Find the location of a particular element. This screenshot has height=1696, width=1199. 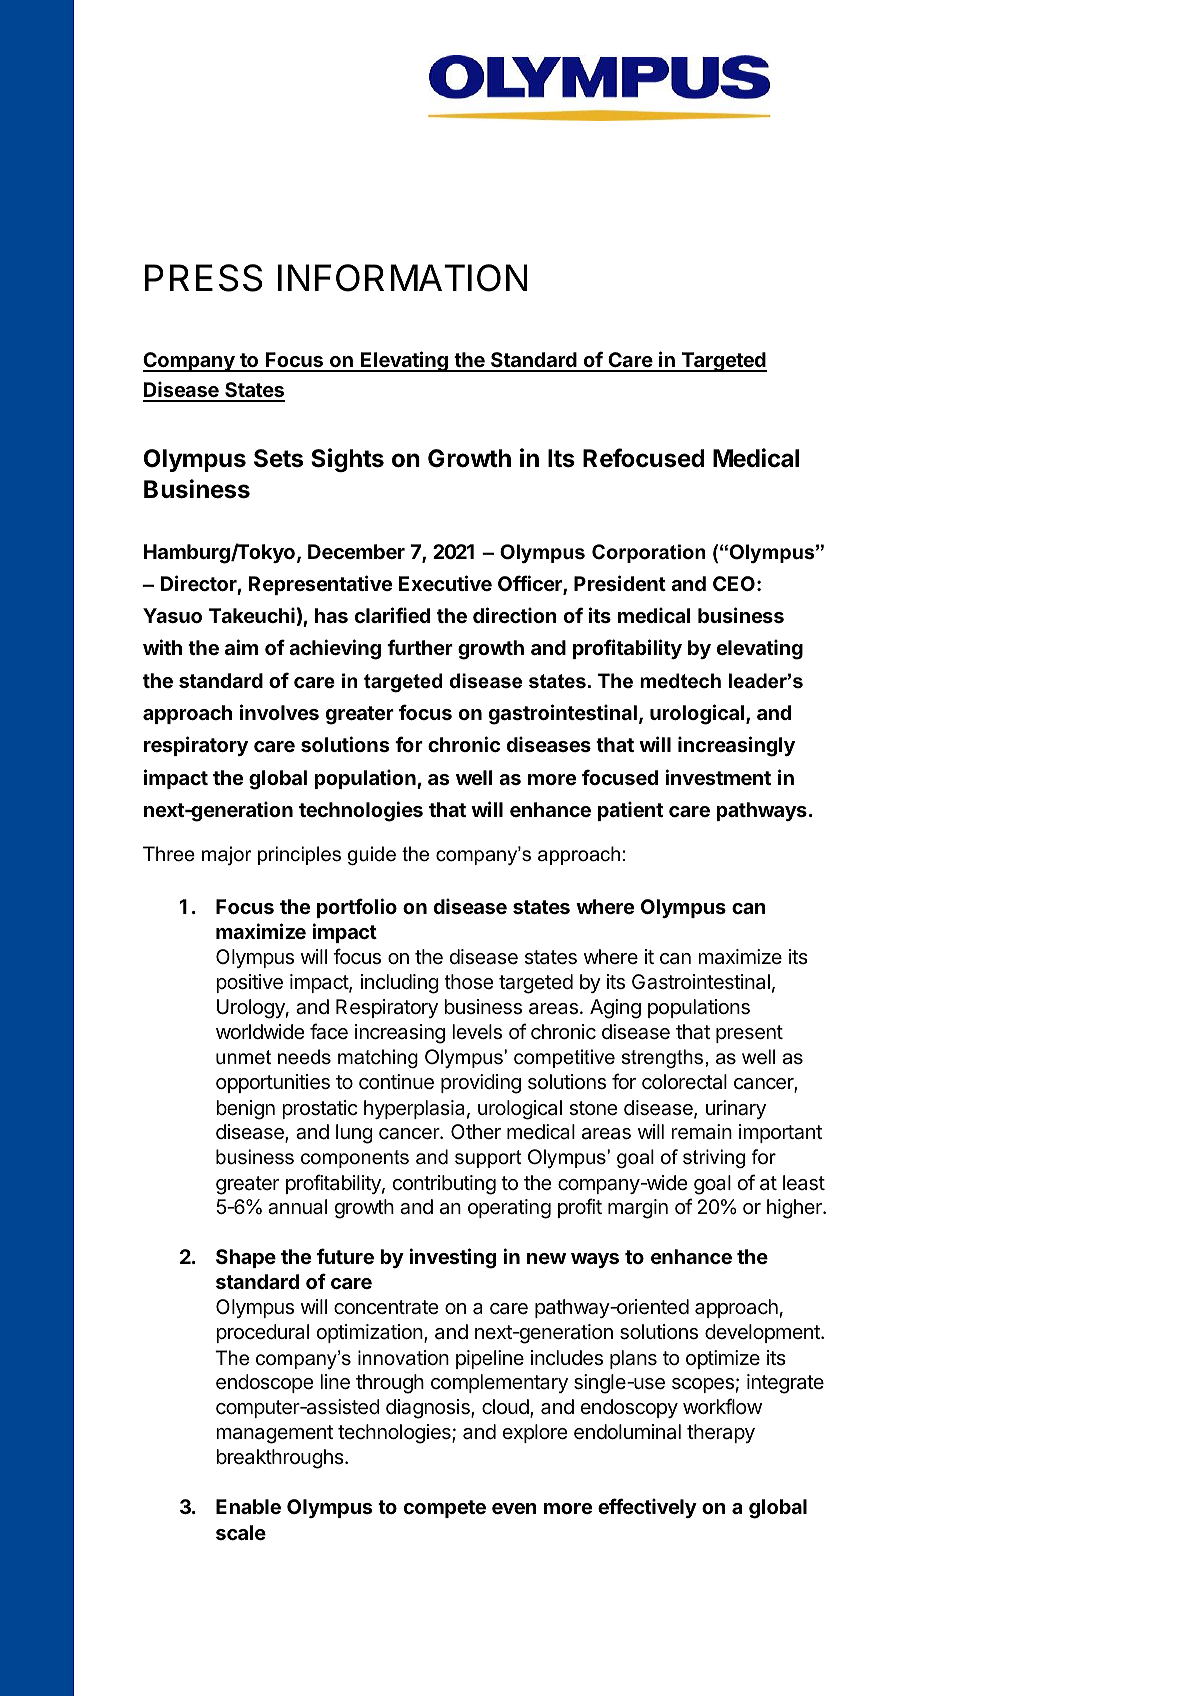

Corporation is located at coordinates (648, 553).
